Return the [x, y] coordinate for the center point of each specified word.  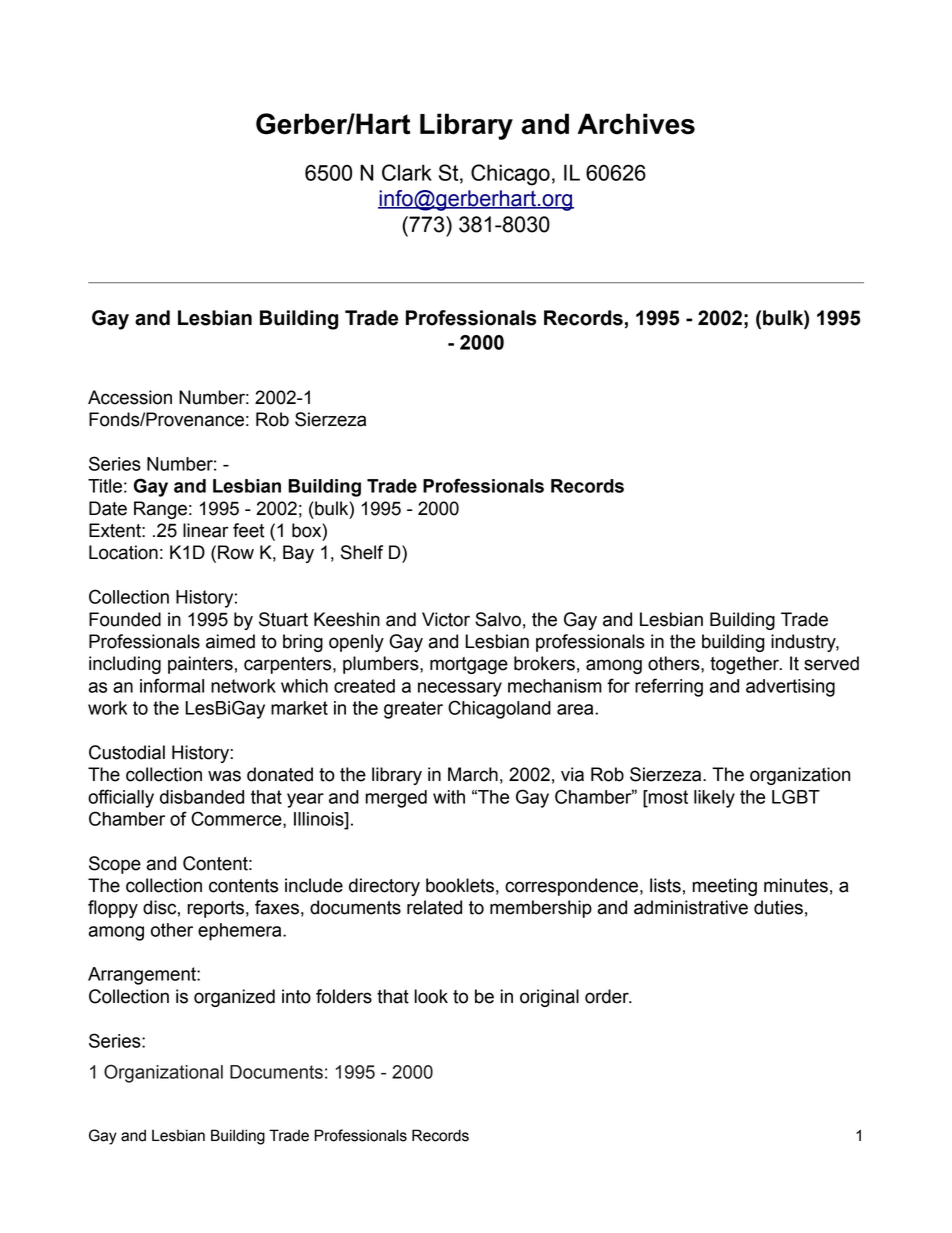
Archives [636, 124]
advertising [790, 688]
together [746, 665]
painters [200, 665]
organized [234, 998]
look [431, 996]
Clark [407, 172]
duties [778, 907]
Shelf [362, 552]
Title [105, 486]
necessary [460, 689]
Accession [130, 397]
